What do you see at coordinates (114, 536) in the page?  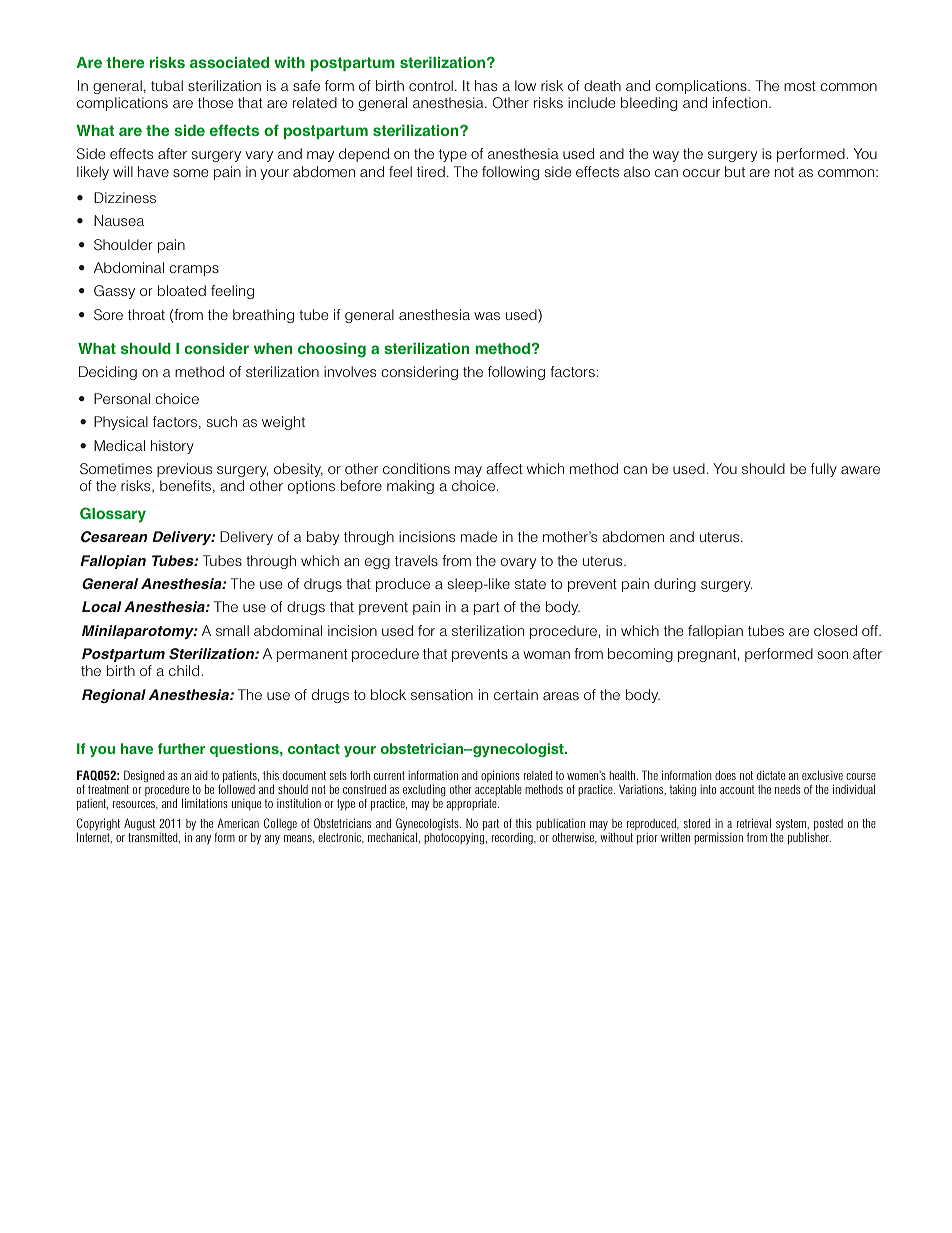 I see `Cesarean` at bounding box center [114, 536].
